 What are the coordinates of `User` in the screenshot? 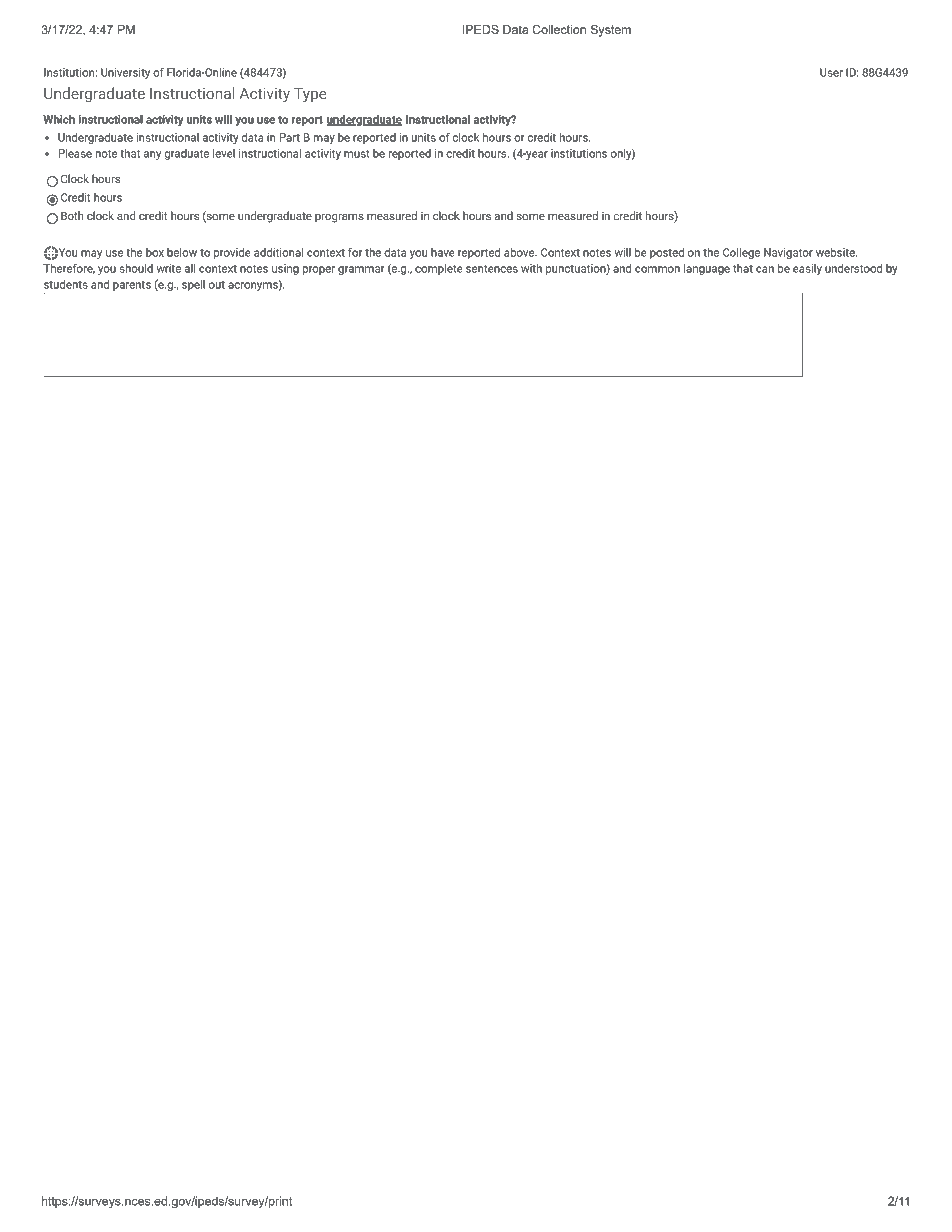 It's located at (831, 72).
